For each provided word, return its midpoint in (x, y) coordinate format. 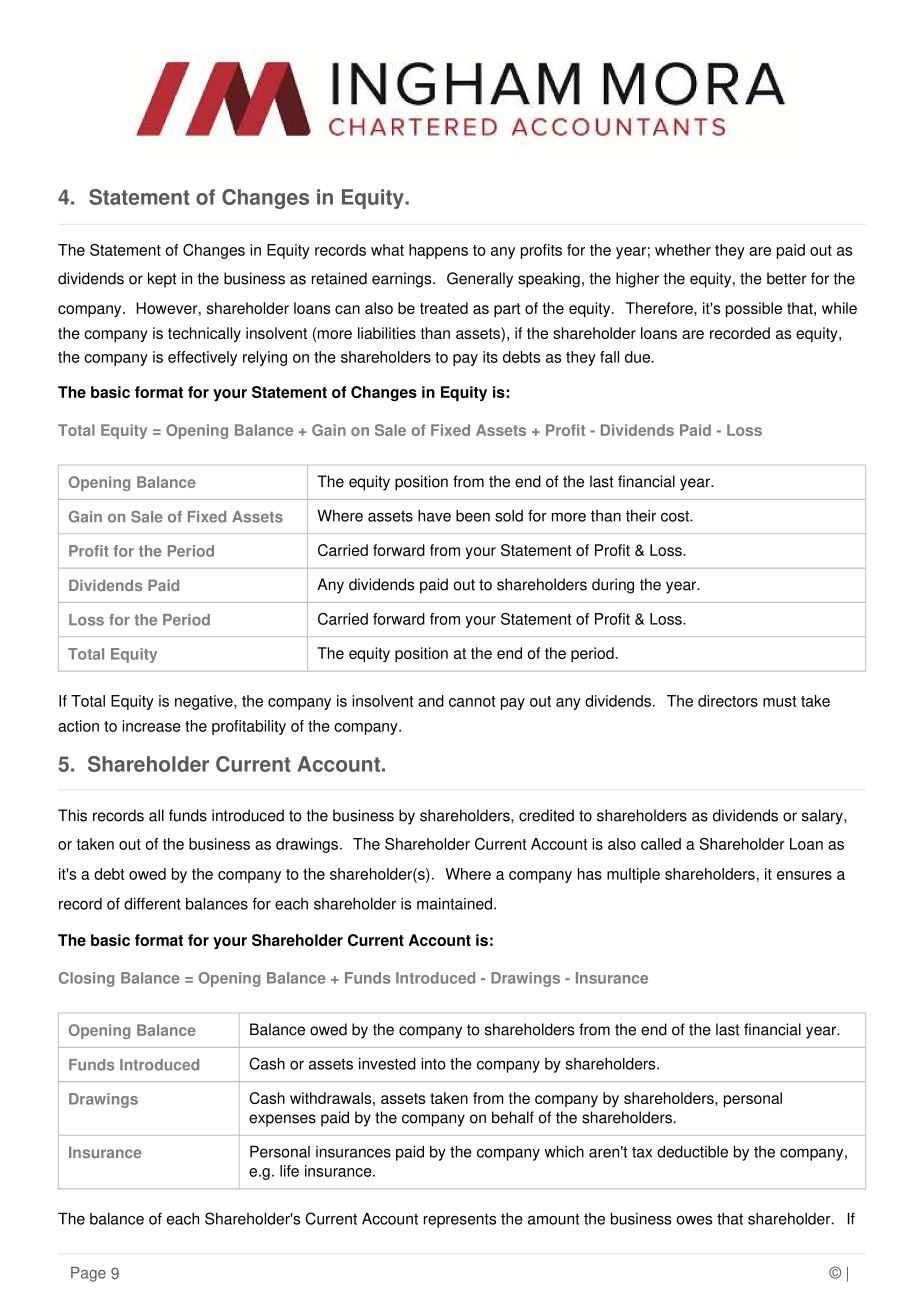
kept (162, 280)
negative (205, 702)
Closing (86, 979)
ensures (804, 875)
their (641, 516)
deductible (692, 1152)
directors (728, 701)
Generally (480, 280)
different (152, 903)
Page (88, 1274)
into (433, 1064)
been (473, 516)
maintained (456, 904)
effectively (202, 358)
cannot (472, 701)
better (787, 278)
